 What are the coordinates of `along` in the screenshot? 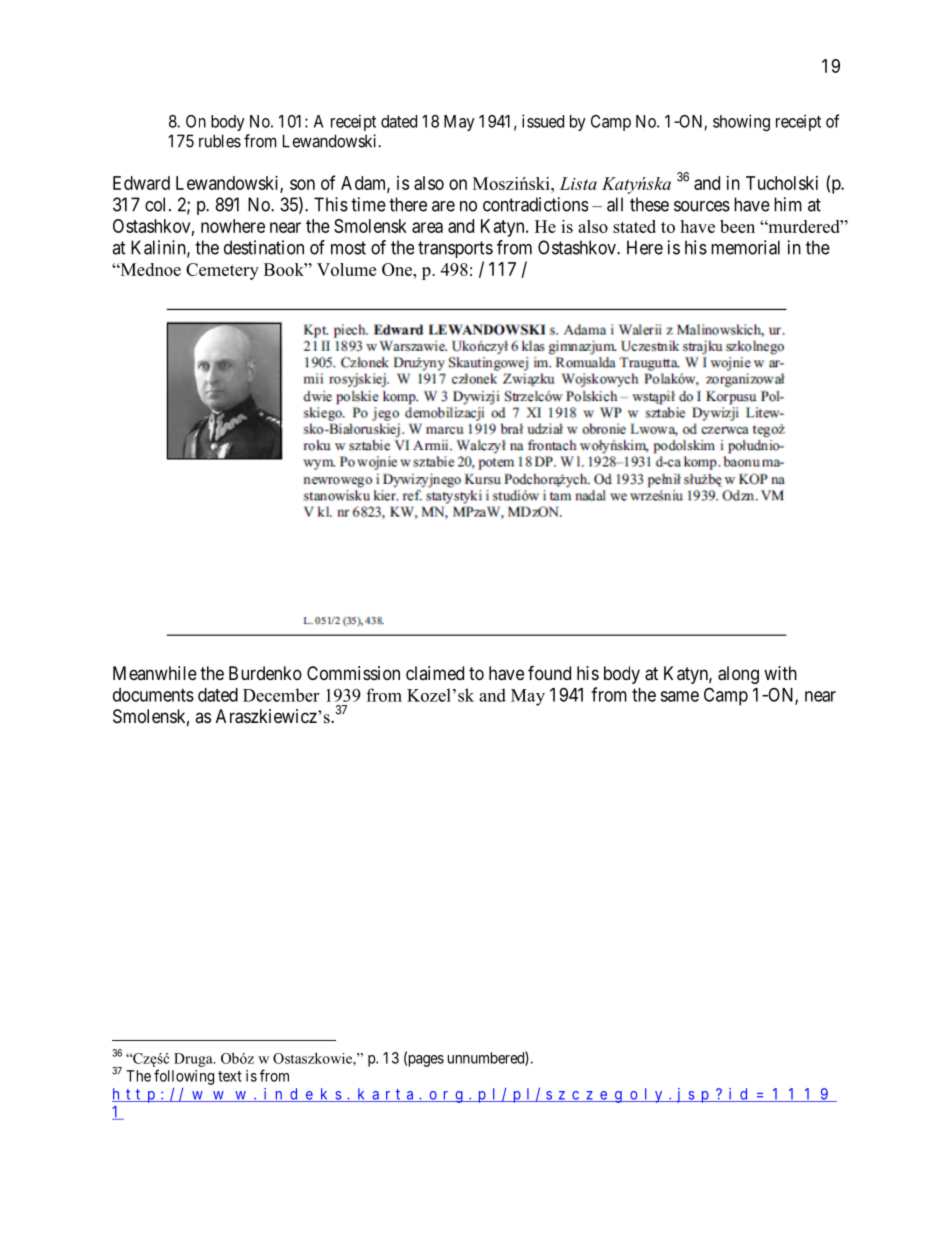 It's located at (738, 675).
